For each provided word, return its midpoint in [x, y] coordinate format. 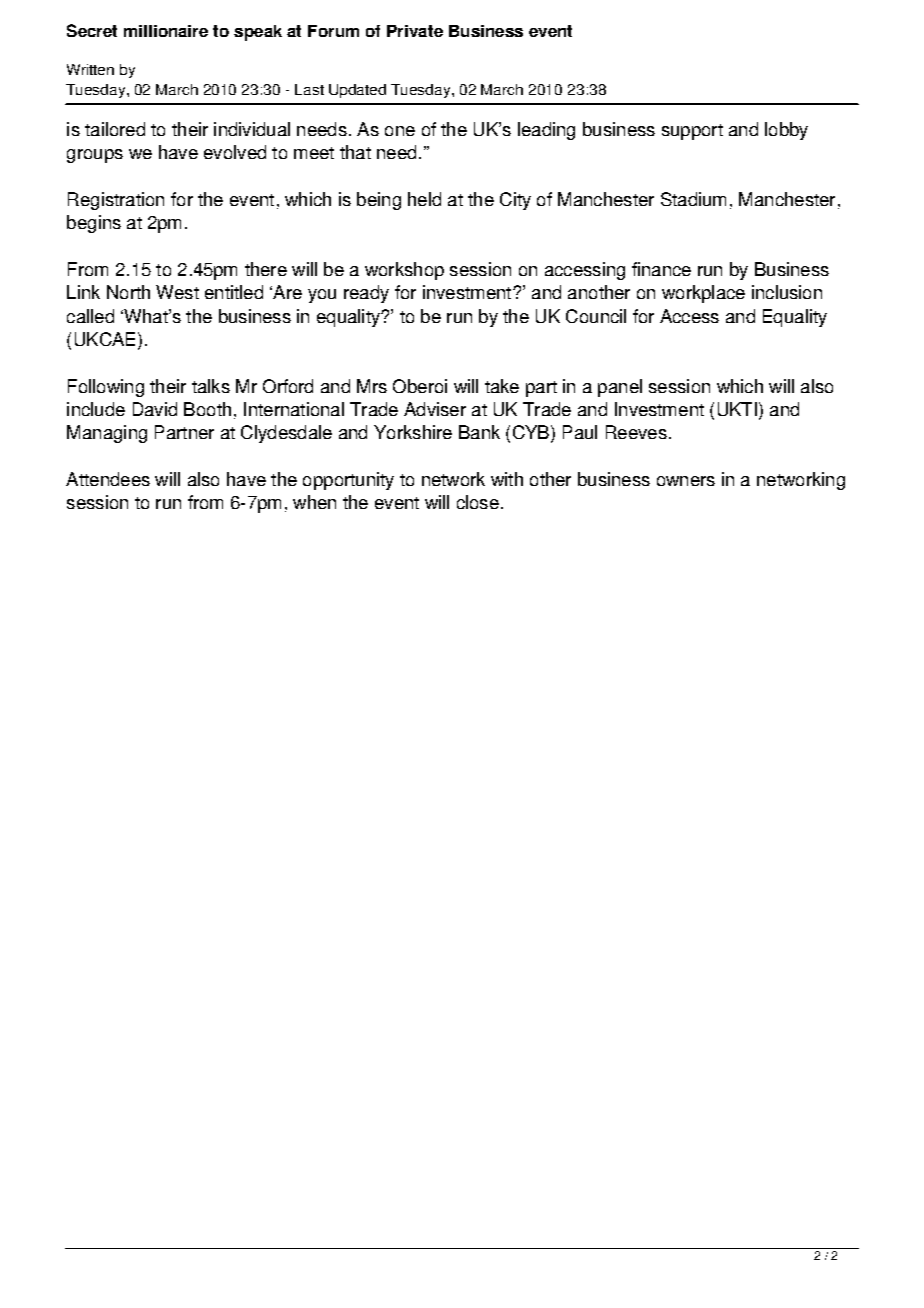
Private [415, 31]
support [692, 132]
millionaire [166, 31]
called [90, 316]
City [515, 201]
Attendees [108, 479]
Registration [116, 201]
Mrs [372, 386]
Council [596, 316]
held [424, 199]
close [478, 502]
